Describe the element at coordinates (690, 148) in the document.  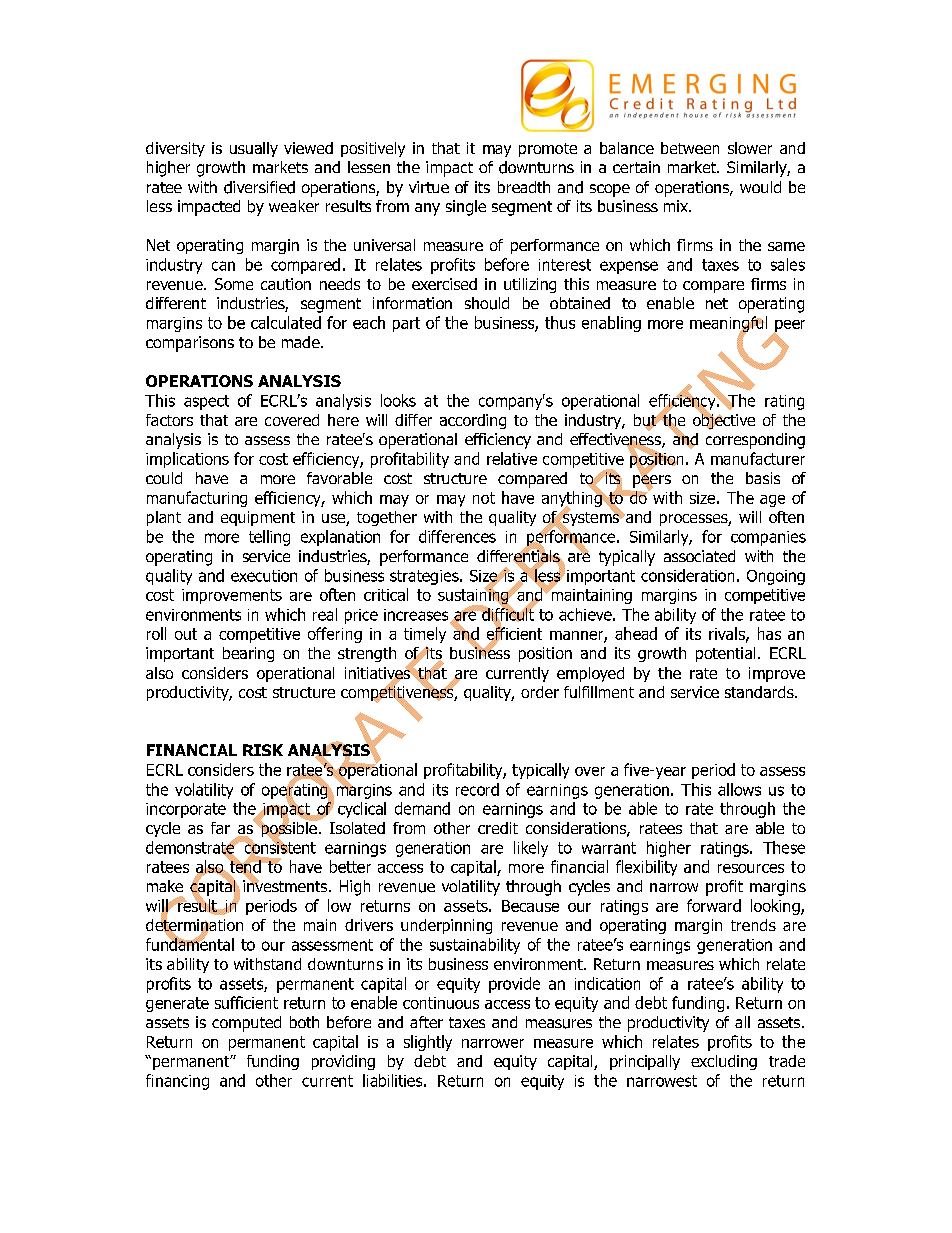
I see `between` at that location.
